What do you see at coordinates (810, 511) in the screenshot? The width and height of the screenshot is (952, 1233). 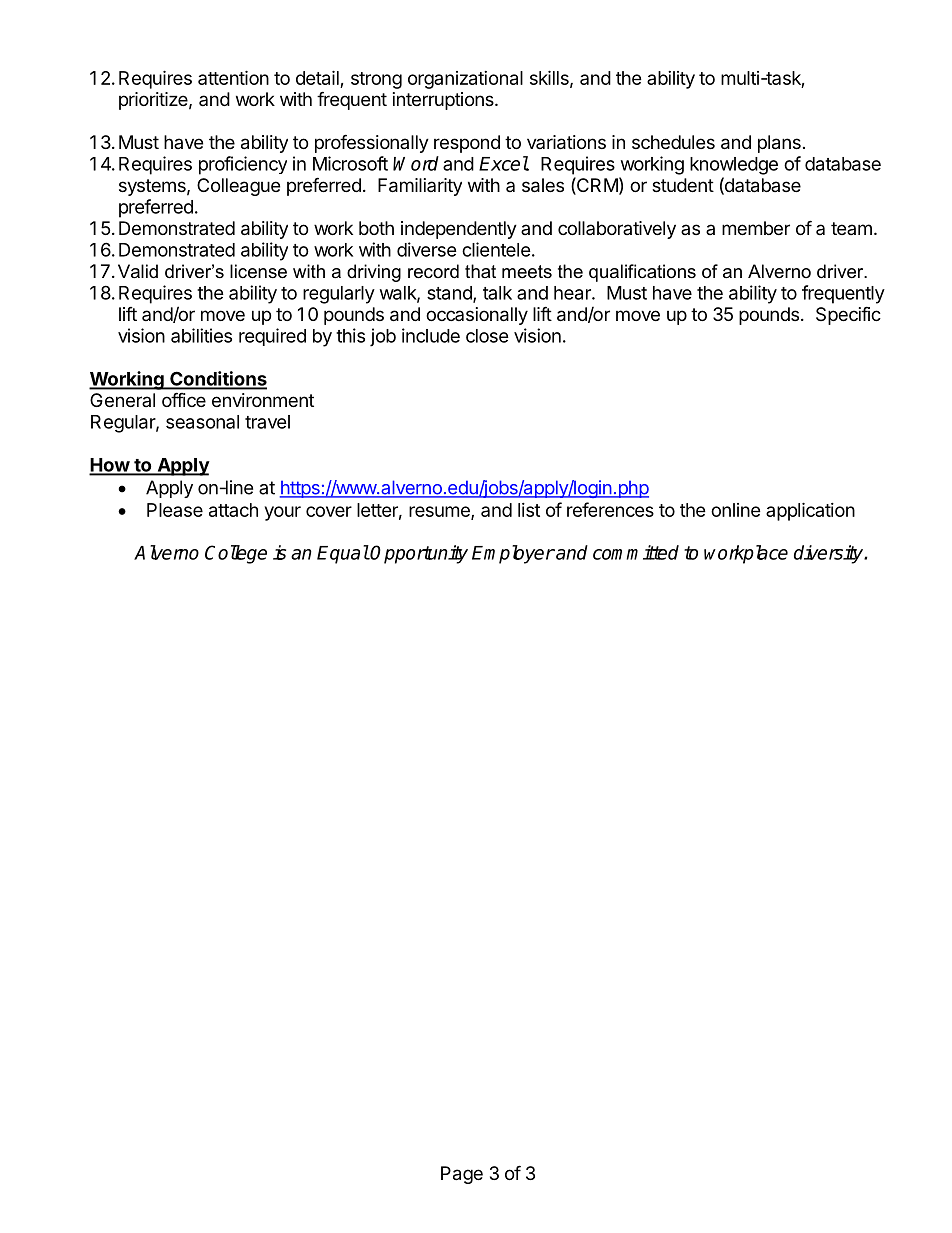 I see `application` at bounding box center [810, 511].
